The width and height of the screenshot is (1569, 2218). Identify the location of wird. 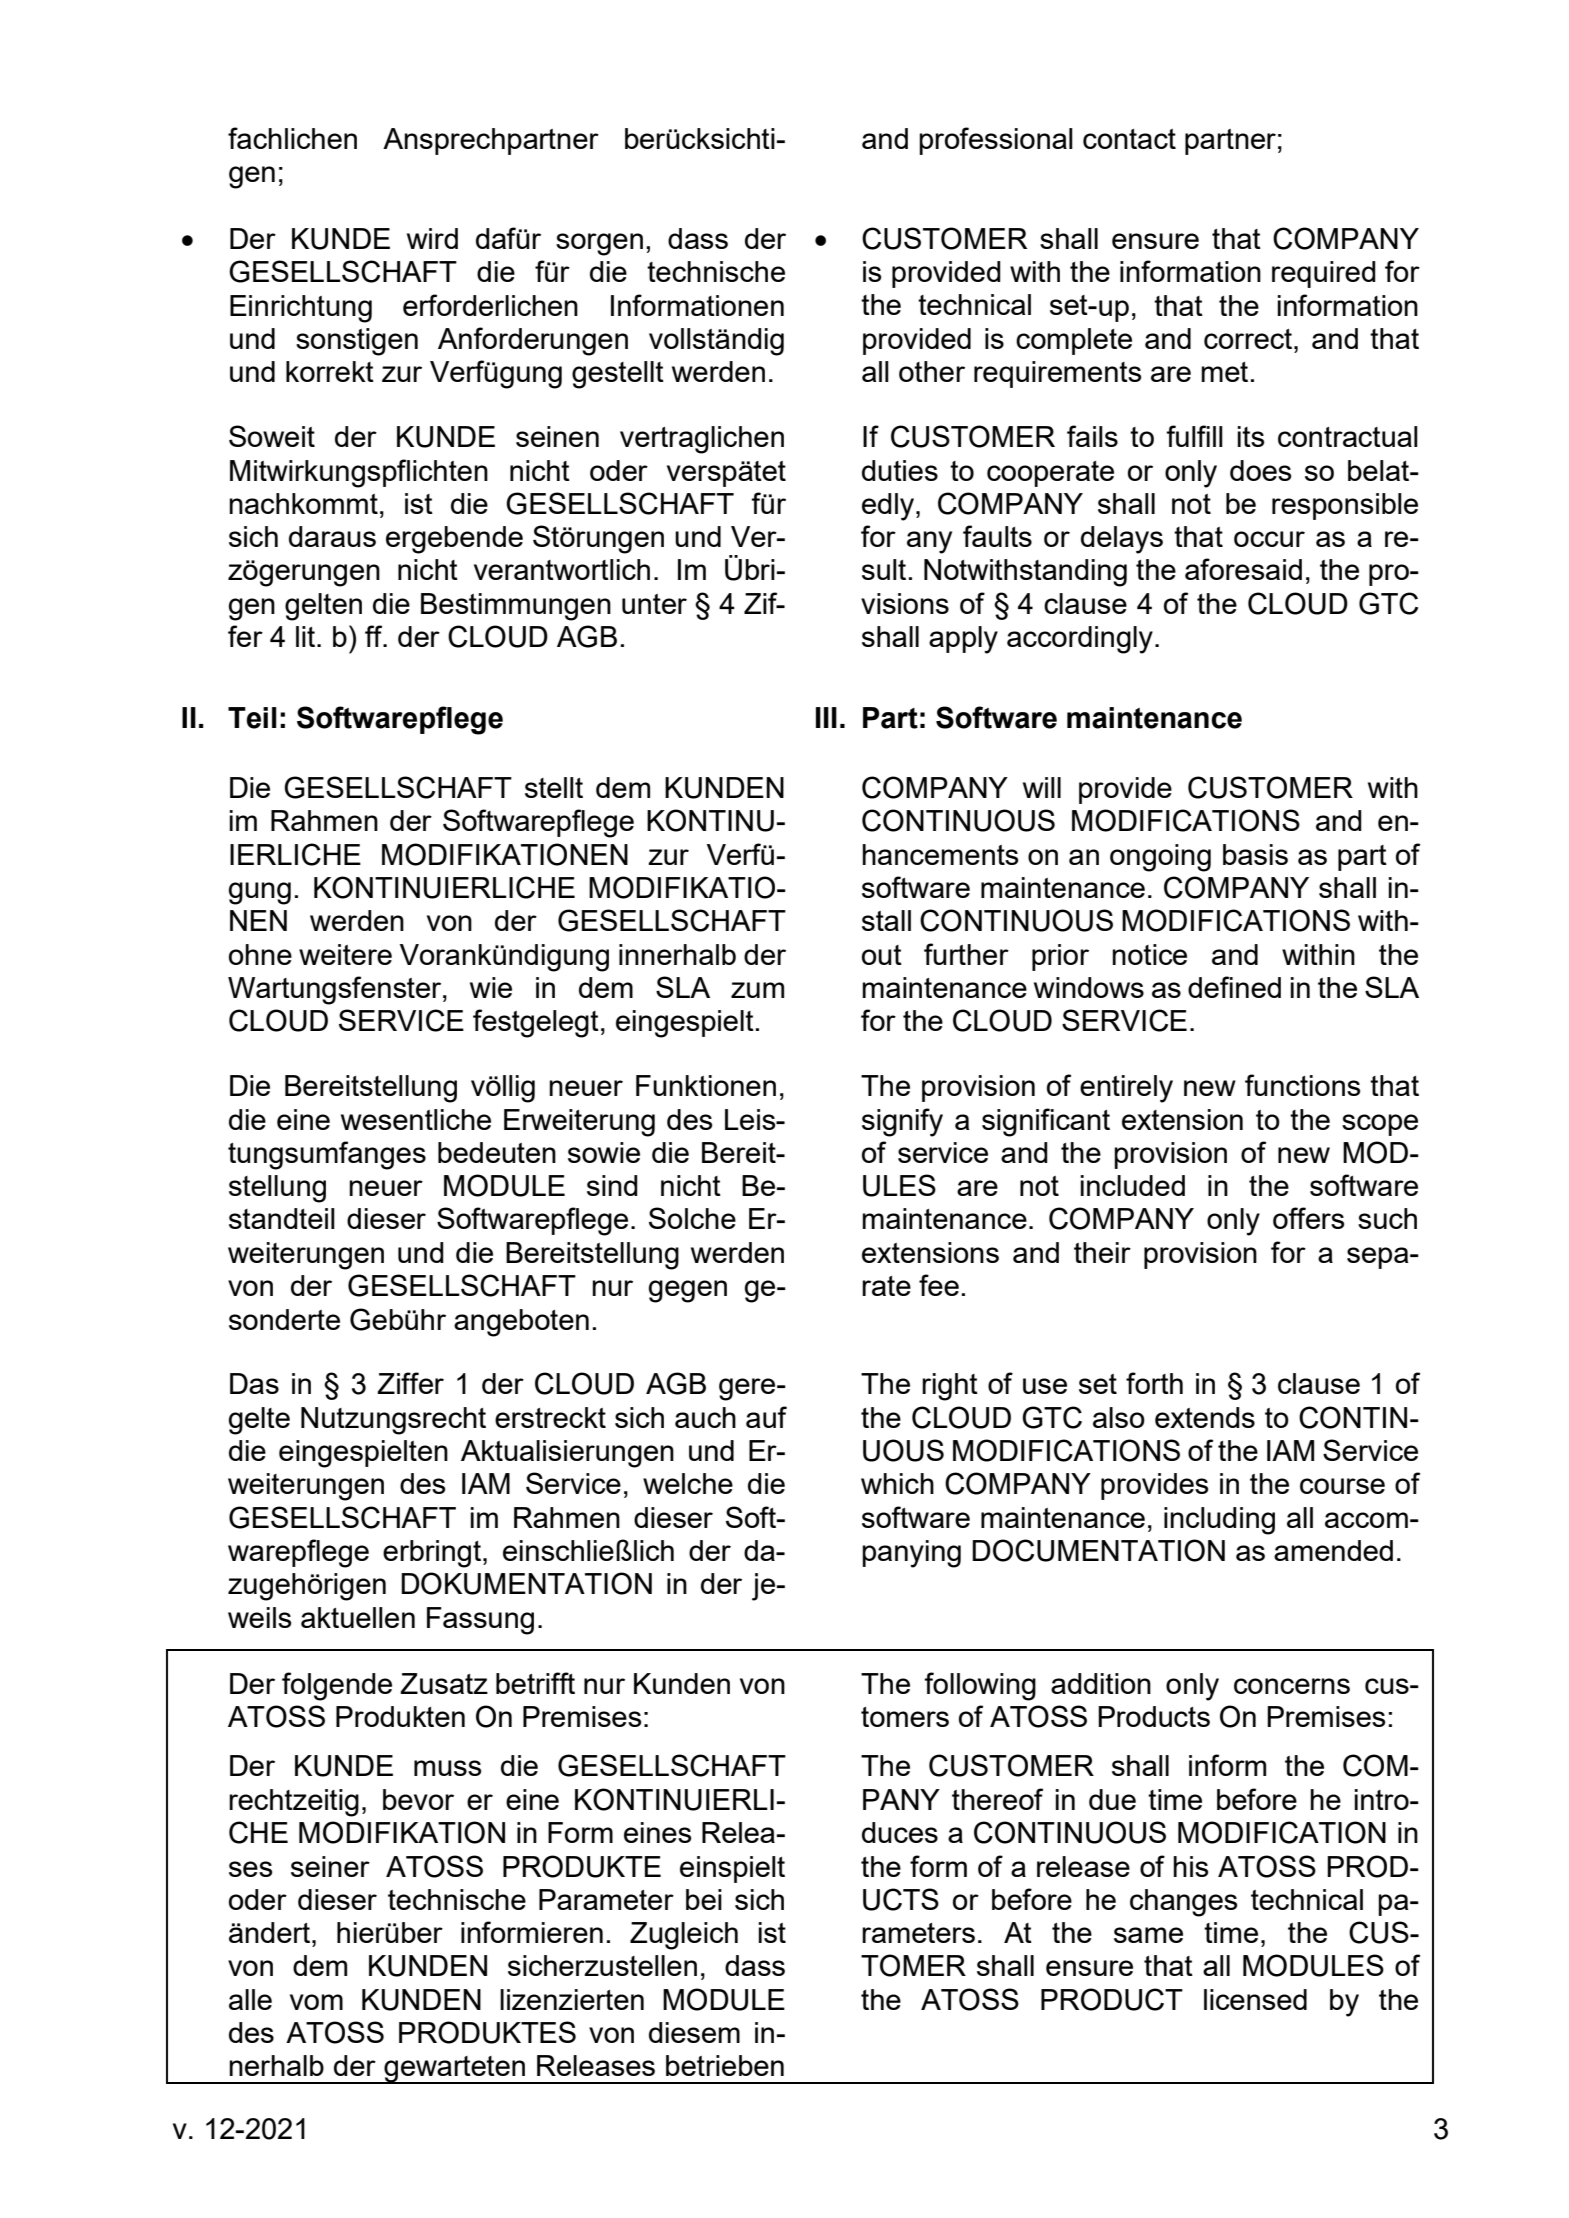
(432, 238).
